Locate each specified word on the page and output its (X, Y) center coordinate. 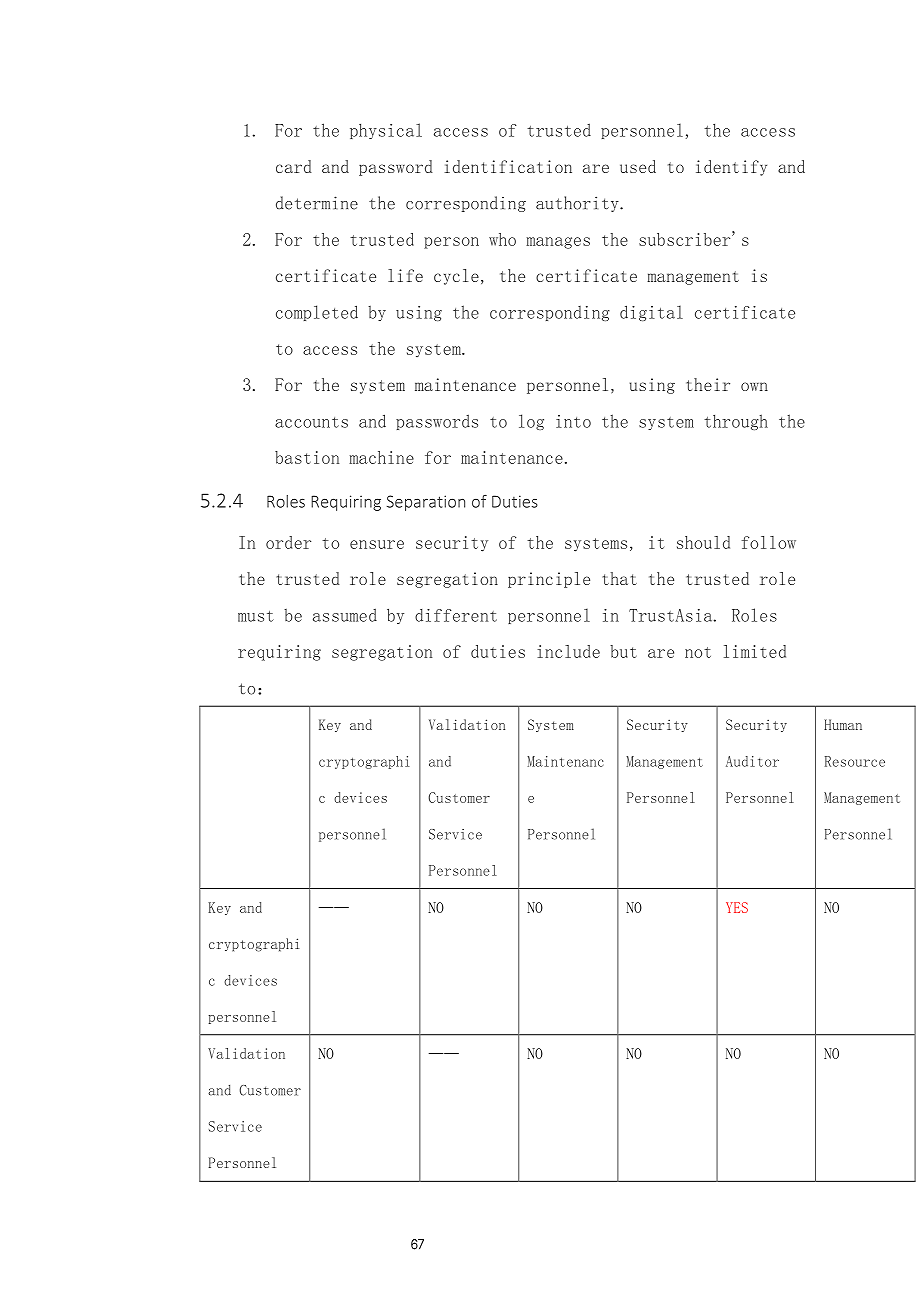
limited (755, 651)
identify (731, 168)
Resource (855, 761)
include (569, 651)
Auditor (752, 761)
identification (508, 166)
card (294, 166)
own (754, 386)
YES (737, 907)
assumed (345, 615)
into (573, 421)
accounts (311, 422)
